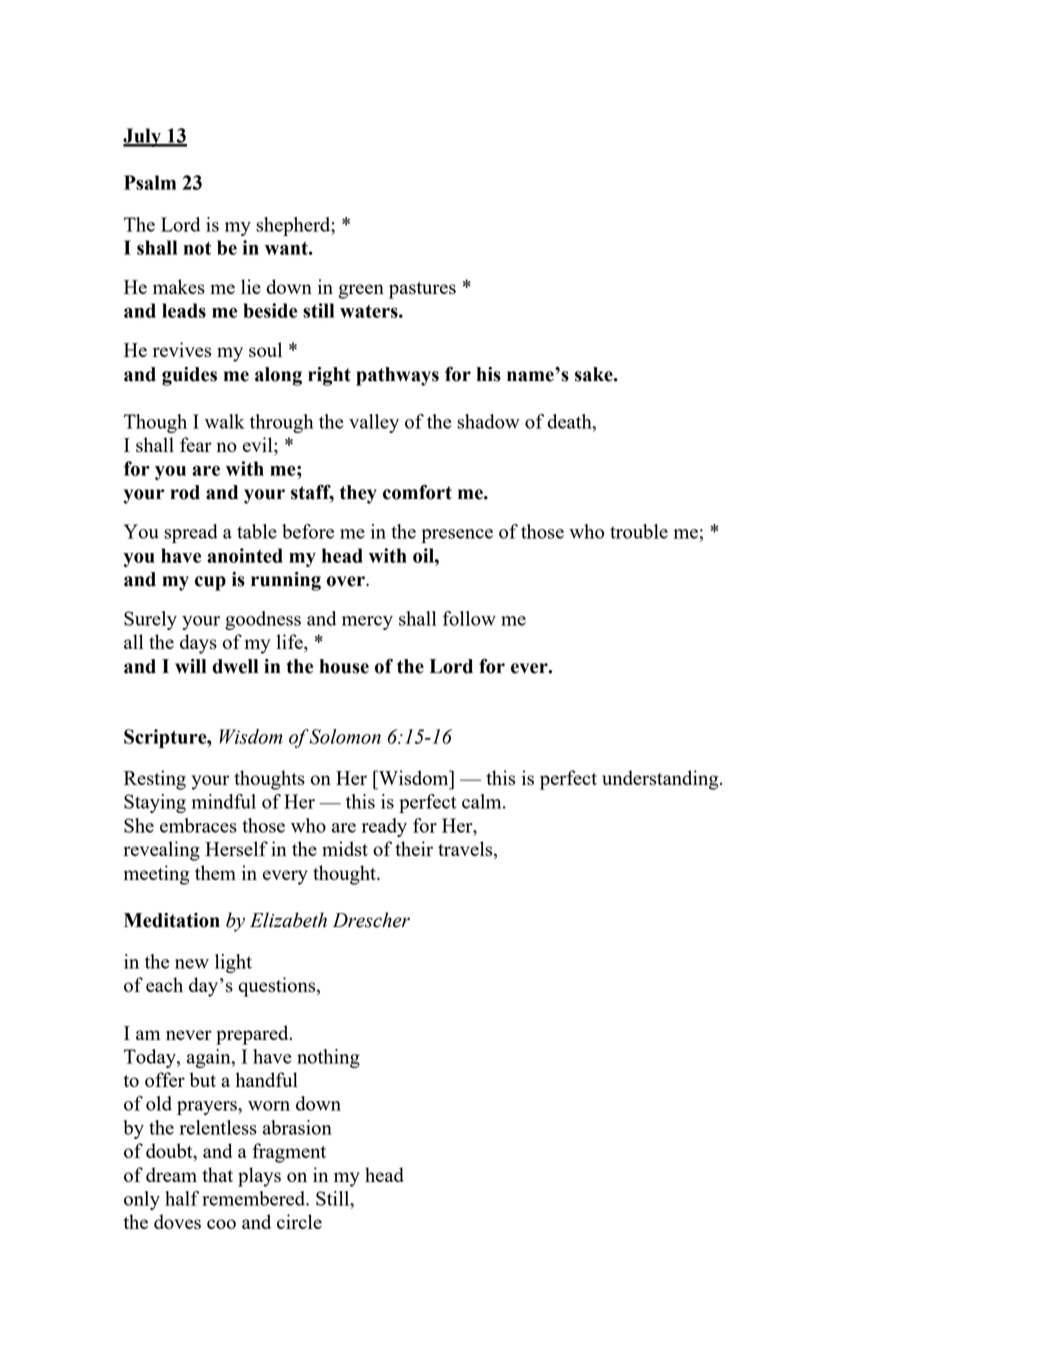 The height and width of the screenshot is (1358, 1049). What do you see at coordinates (217, 1174) in the screenshot?
I see `that` at bounding box center [217, 1174].
